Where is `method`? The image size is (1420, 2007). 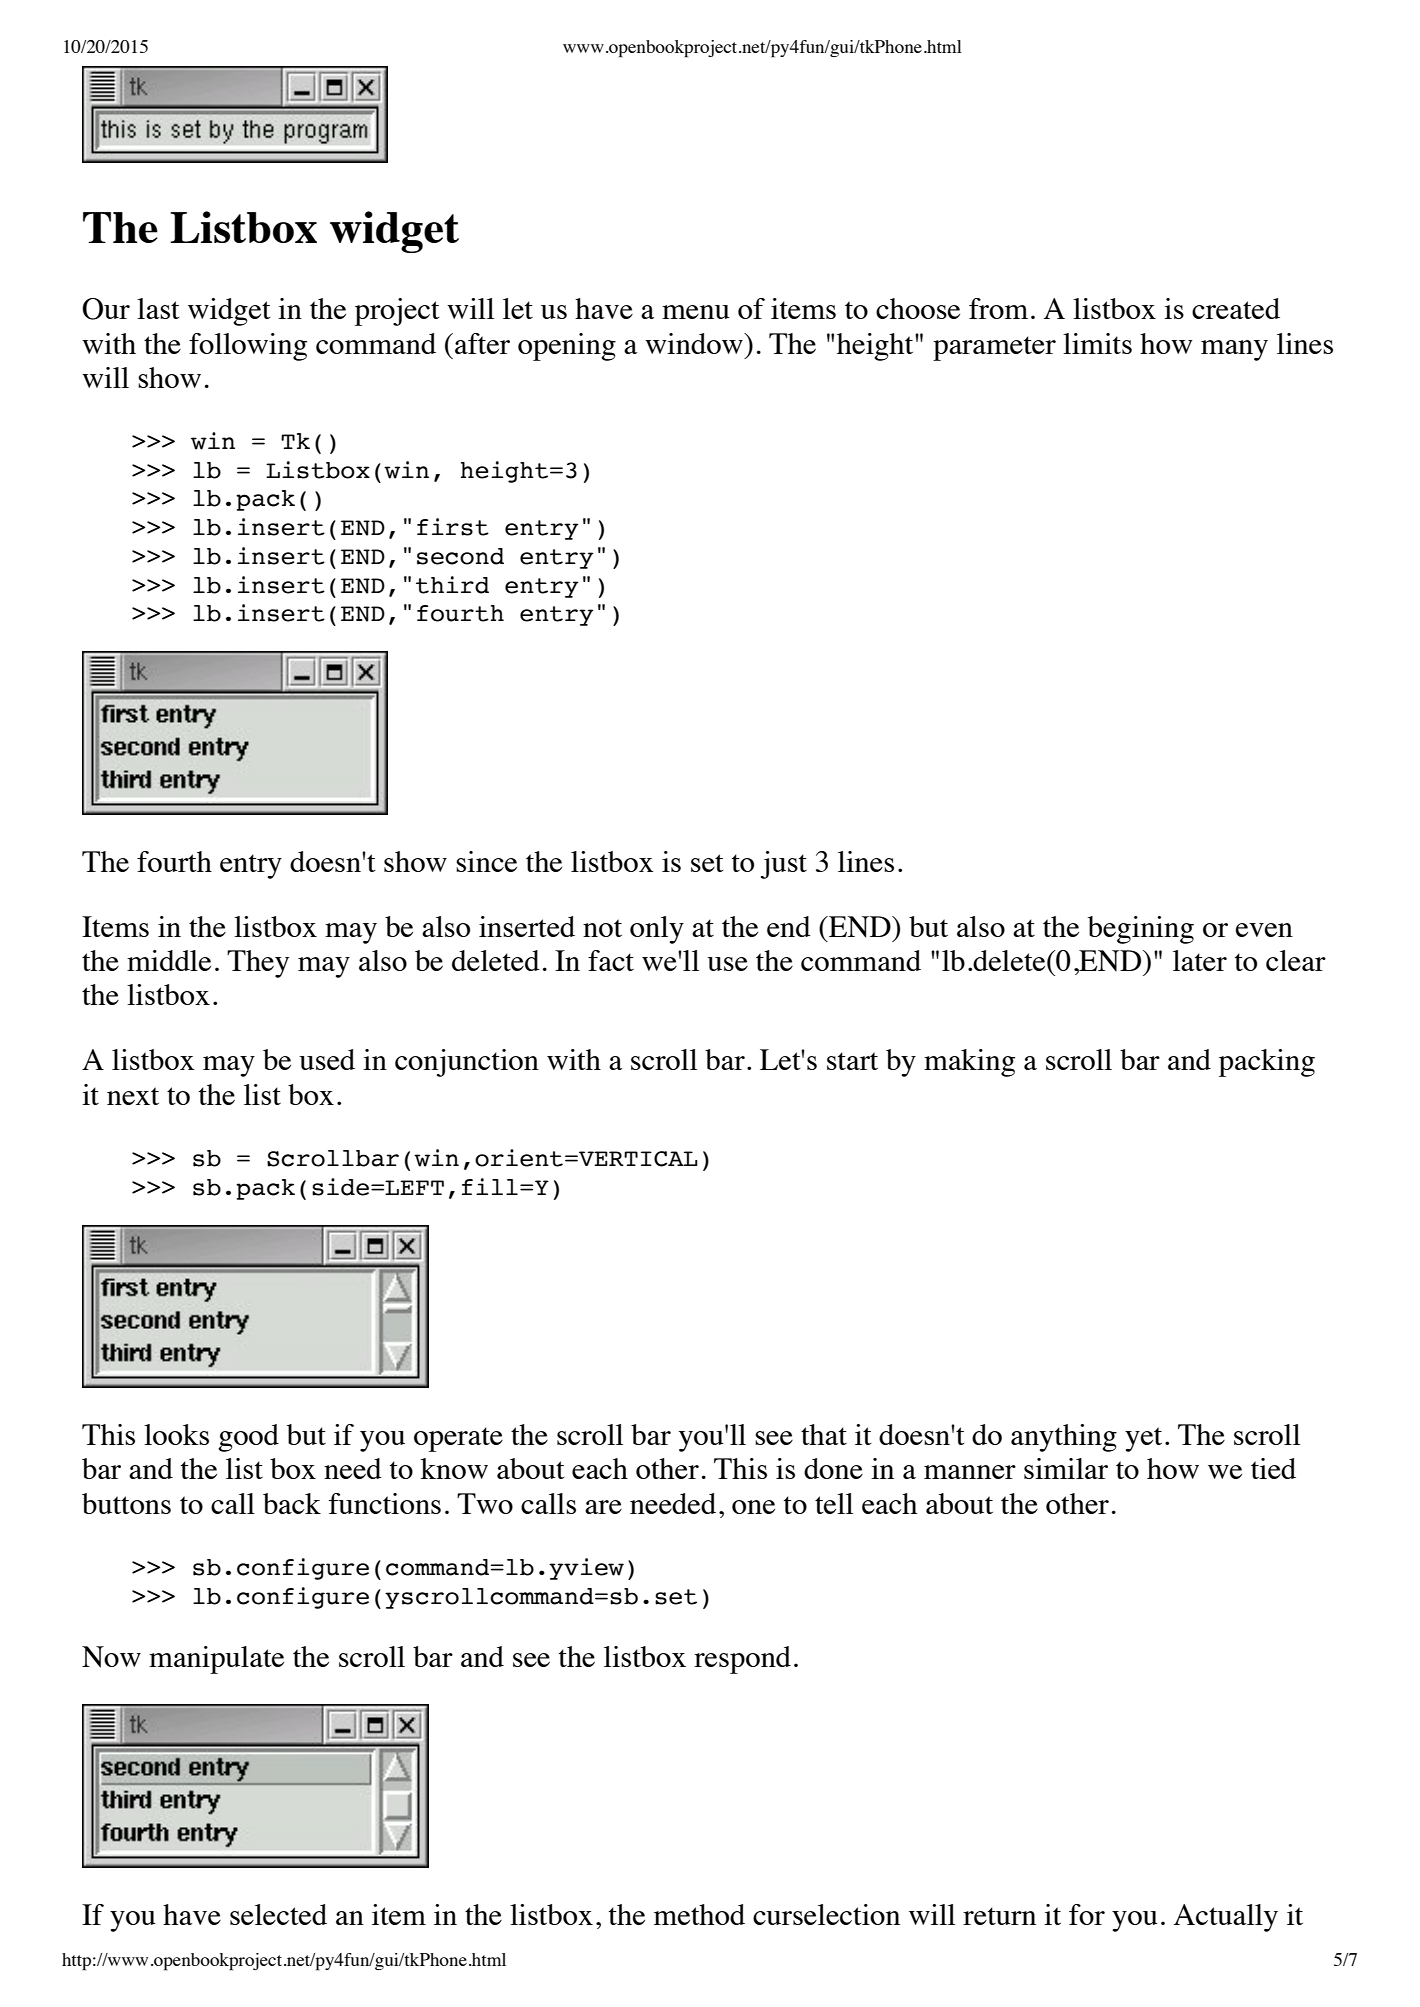
method is located at coordinates (699, 1914).
